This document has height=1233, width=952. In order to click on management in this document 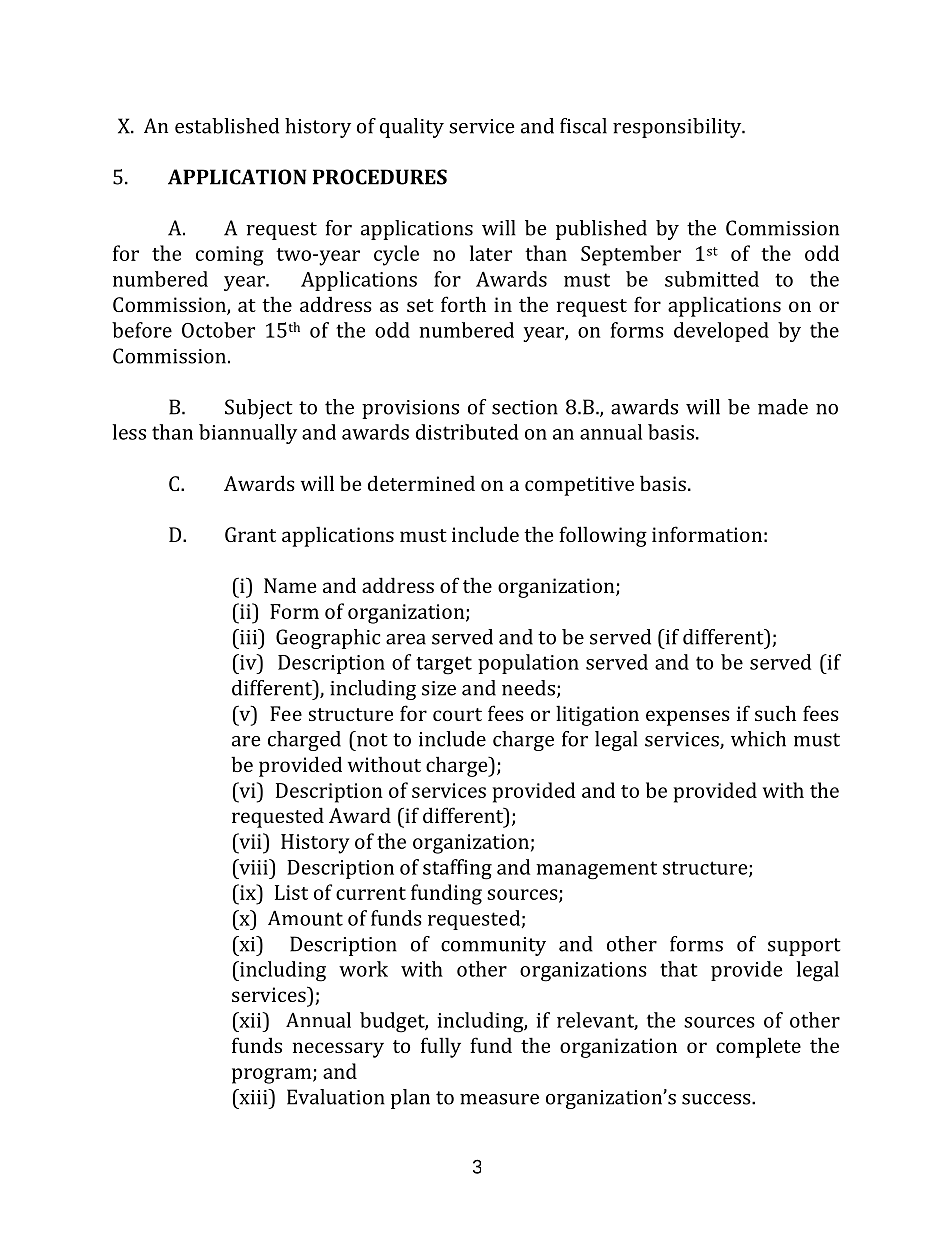, I will do `click(596, 870)`.
